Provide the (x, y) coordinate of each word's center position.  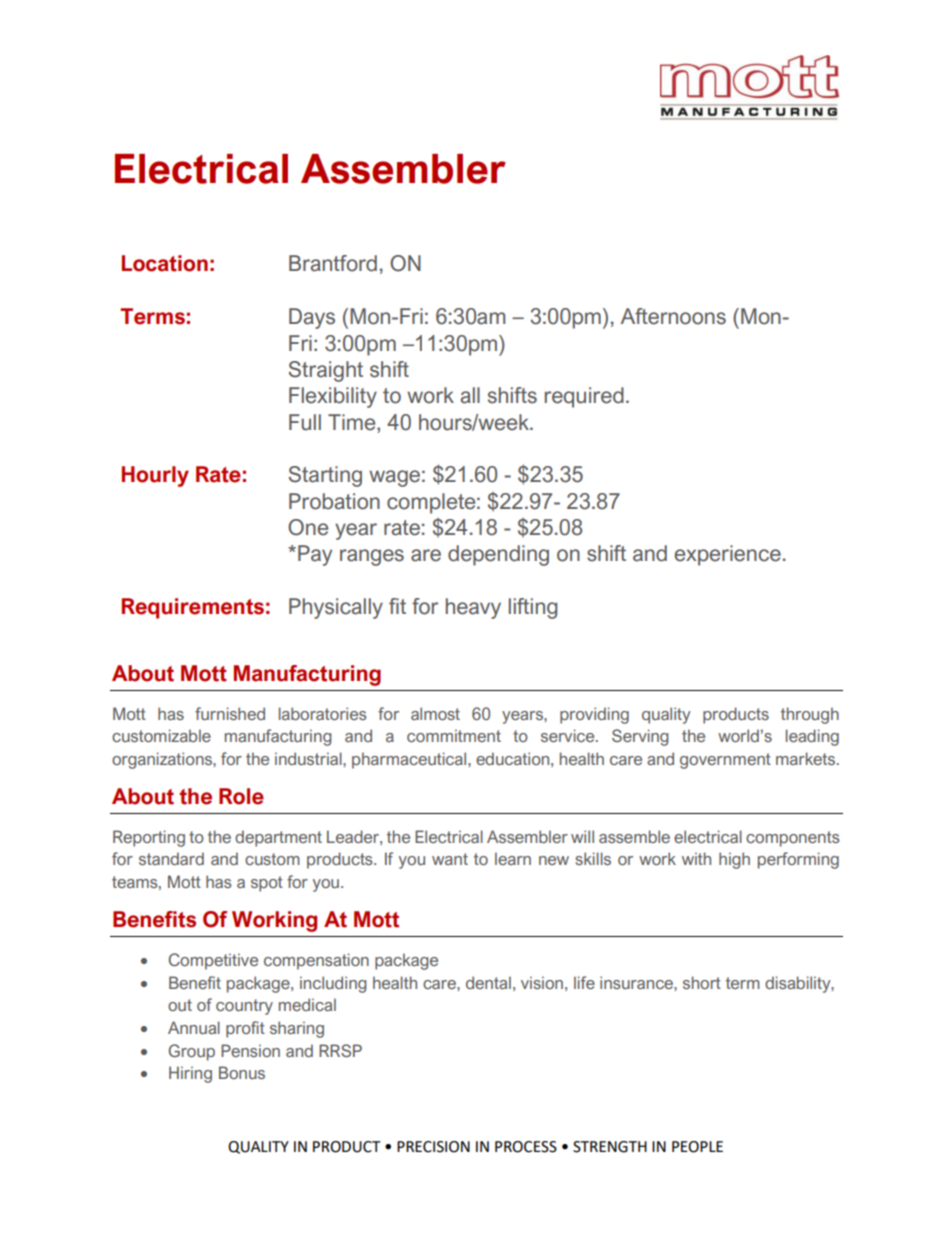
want (450, 859)
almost (435, 713)
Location (165, 263)
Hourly (155, 476)
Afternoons (673, 316)
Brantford (333, 263)
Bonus (242, 1072)
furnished (230, 713)
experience (727, 555)
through (810, 715)
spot (267, 884)
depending (498, 555)
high (734, 860)
